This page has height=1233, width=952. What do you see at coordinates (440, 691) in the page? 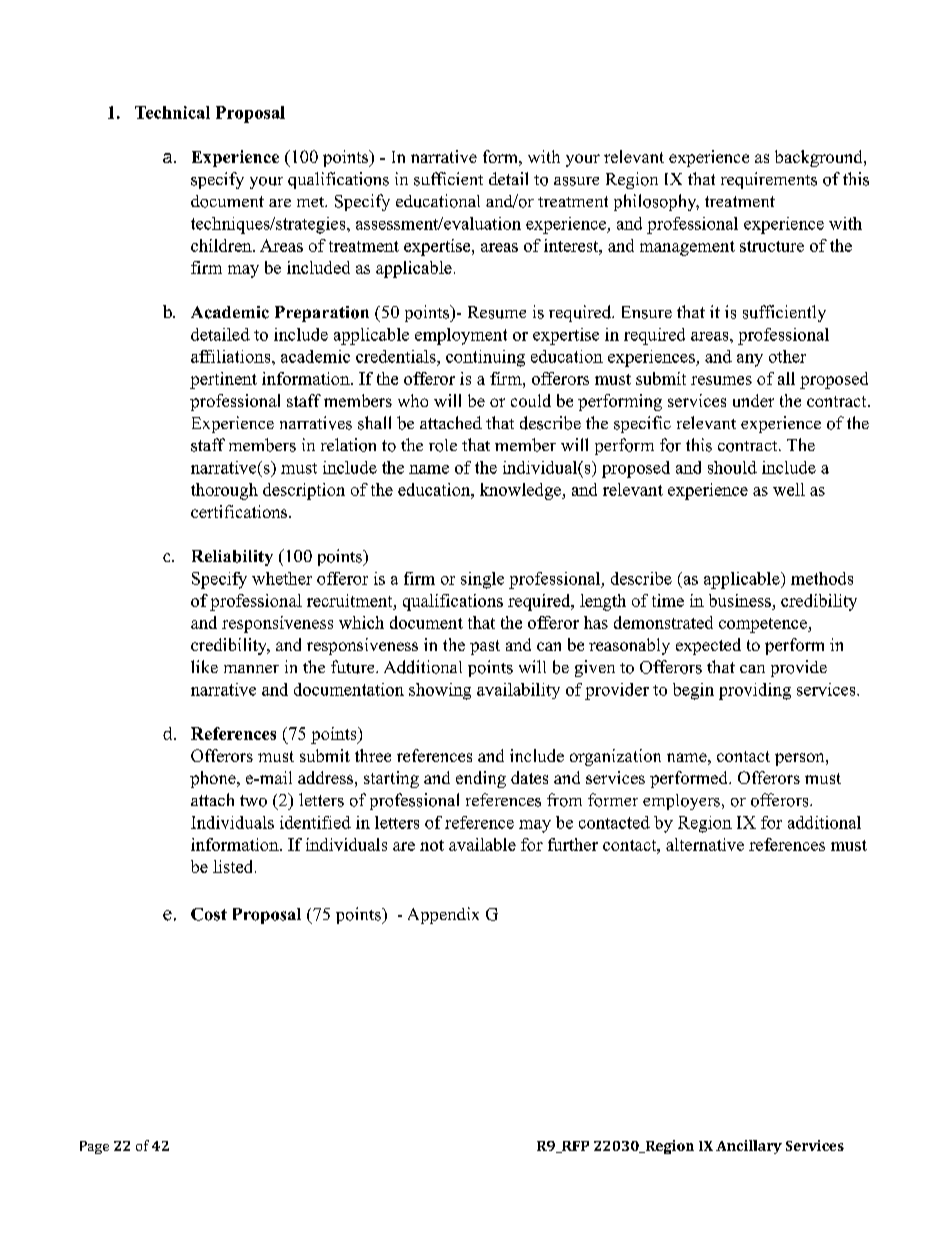
I see `showing` at bounding box center [440, 691].
